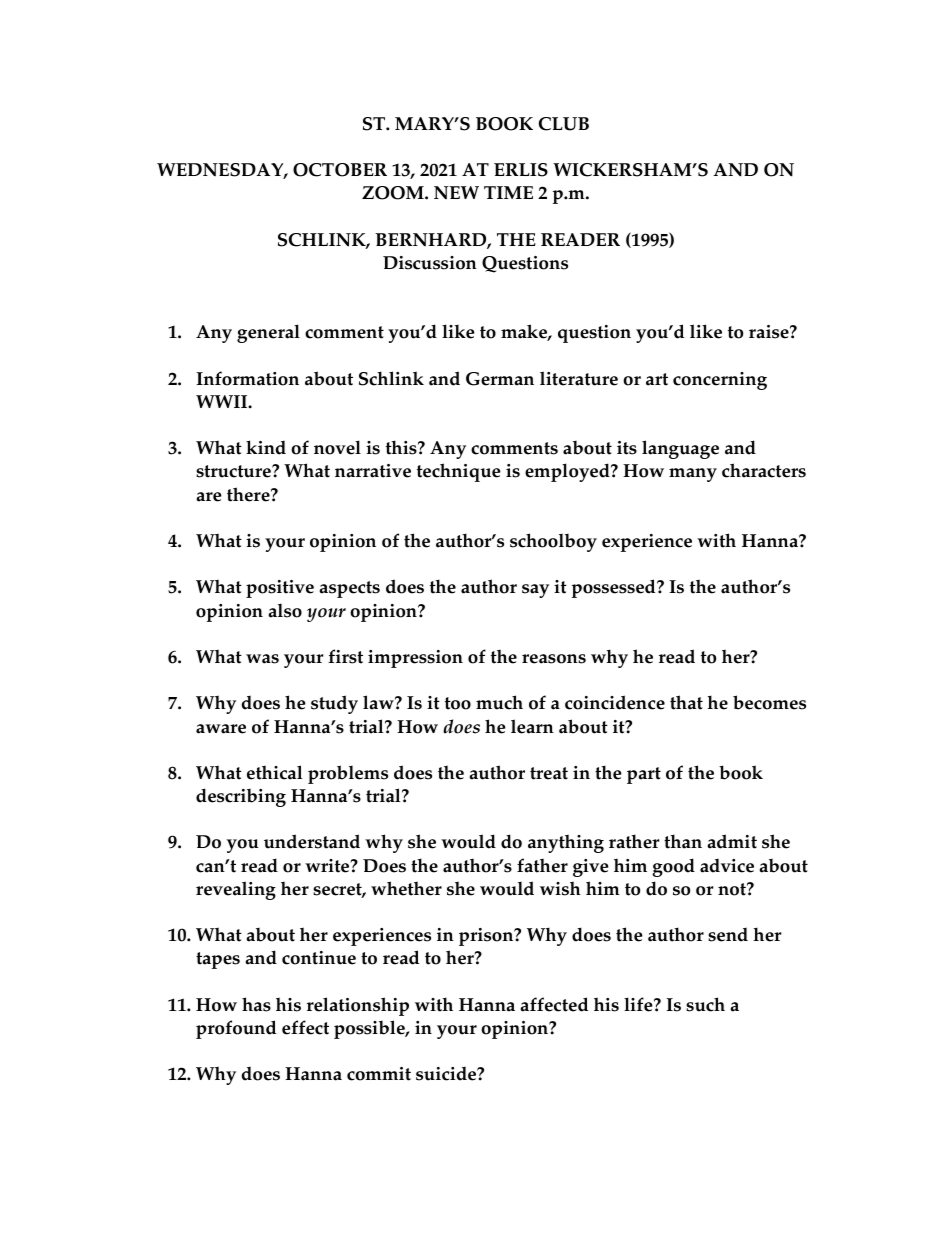  What do you see at coordinates (305, 1027) in the screenshot?
I see `effect` at bounding box center [305, 1027].
